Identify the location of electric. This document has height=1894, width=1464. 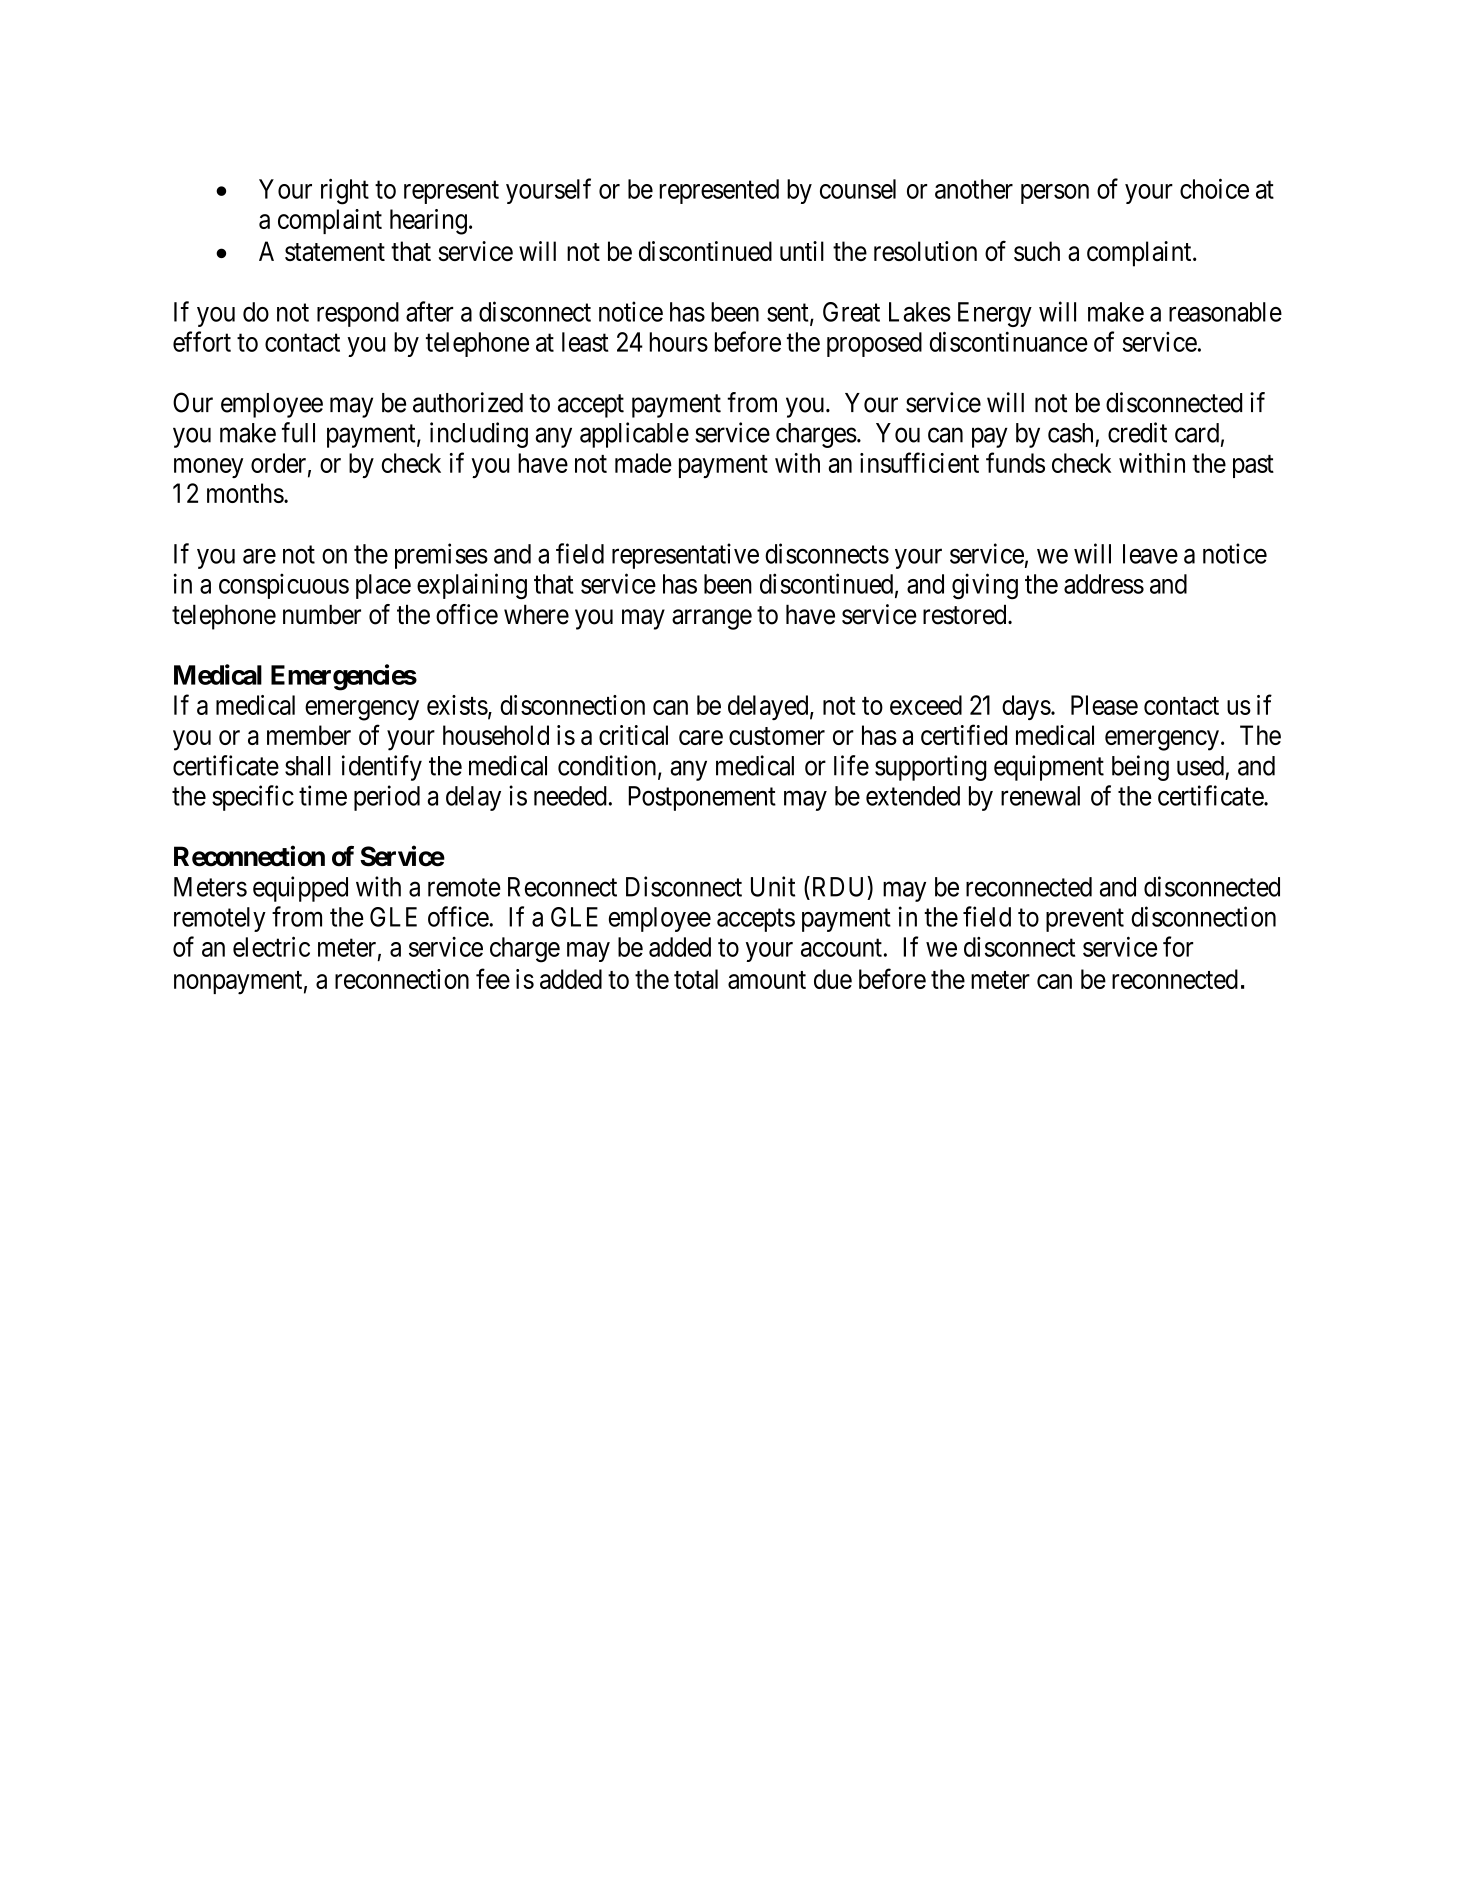
(271, 946).
